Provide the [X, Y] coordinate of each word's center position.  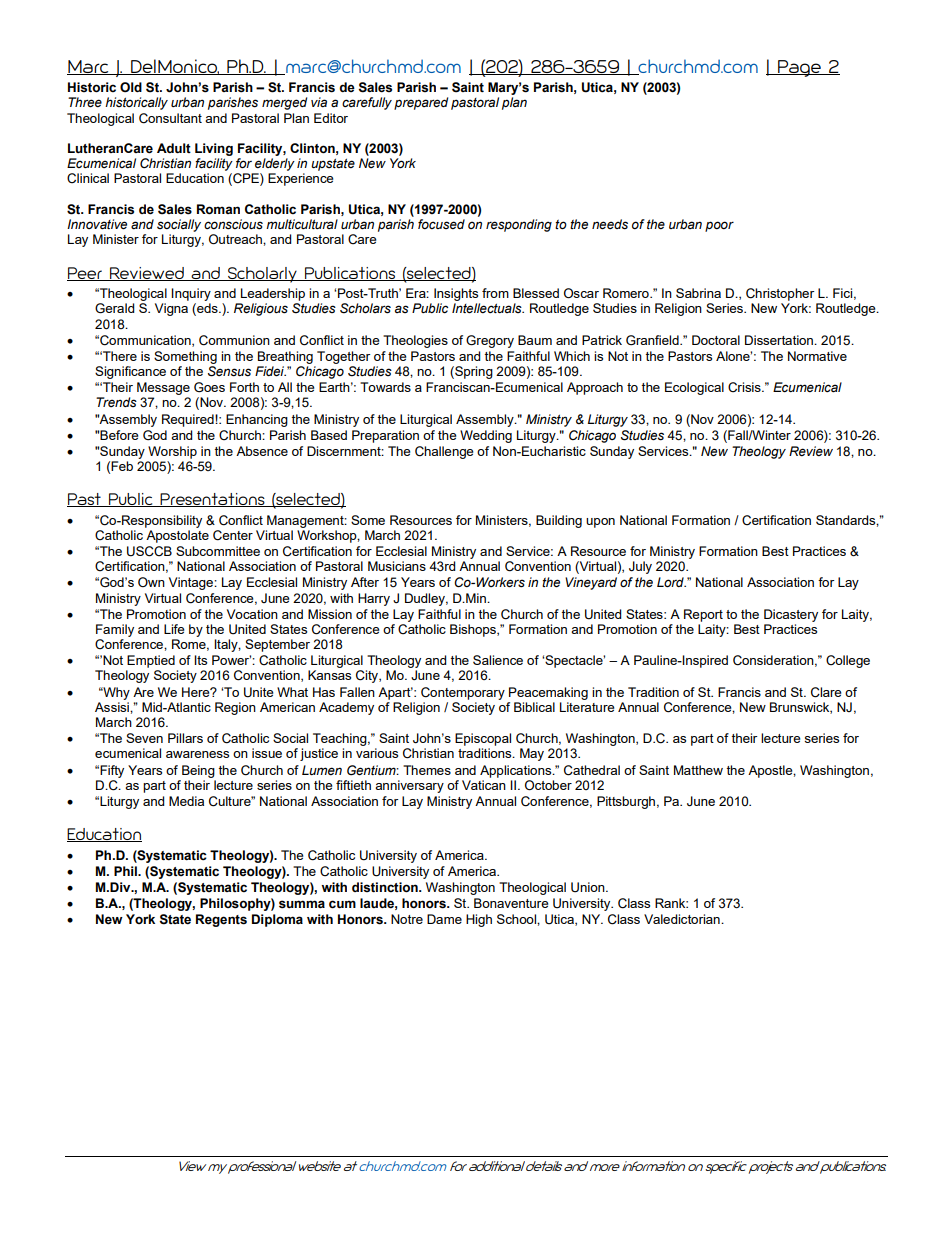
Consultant [170, 118]
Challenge [444, 452]
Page [799, 68]
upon [600, 523]
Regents [221, 920]
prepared [421, 103]
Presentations [212, 500]
